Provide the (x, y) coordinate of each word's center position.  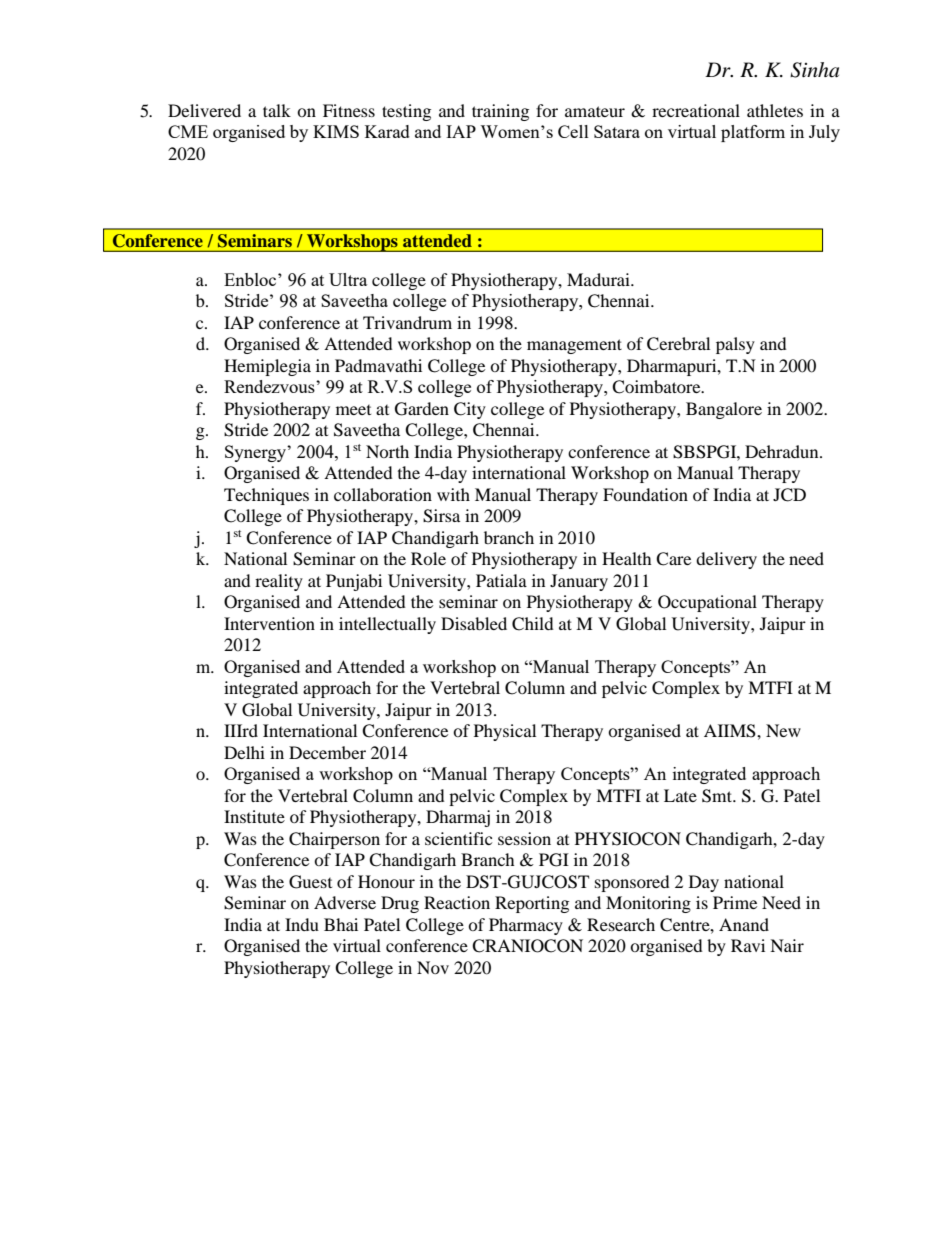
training (500, 112)
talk (277, 110)
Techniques (266, 496)
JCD (789, 495)
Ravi (748, 945)
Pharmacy (526, 926)
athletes (775, 110)
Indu (302, 924)
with (453, 494)
